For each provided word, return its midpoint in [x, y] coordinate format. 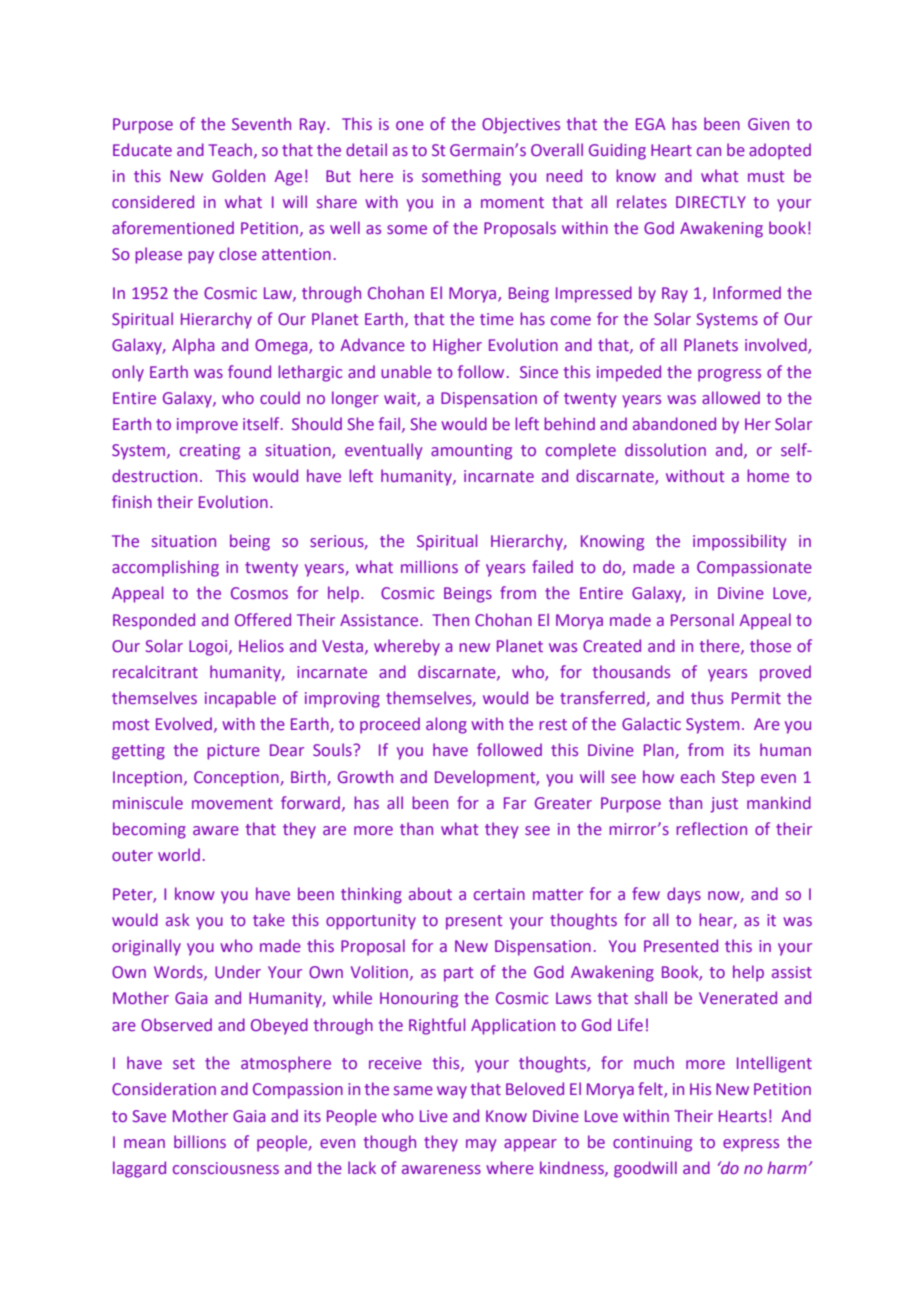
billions [200, 1141]
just [724, 805]
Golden [238, 175]
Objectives [521, 125]
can [709, 151]
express [751, 1145]
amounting [471, 452]
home [768, 475]
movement [232, 803]
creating [210, 452]
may [481, 1145]
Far [515, 803]
